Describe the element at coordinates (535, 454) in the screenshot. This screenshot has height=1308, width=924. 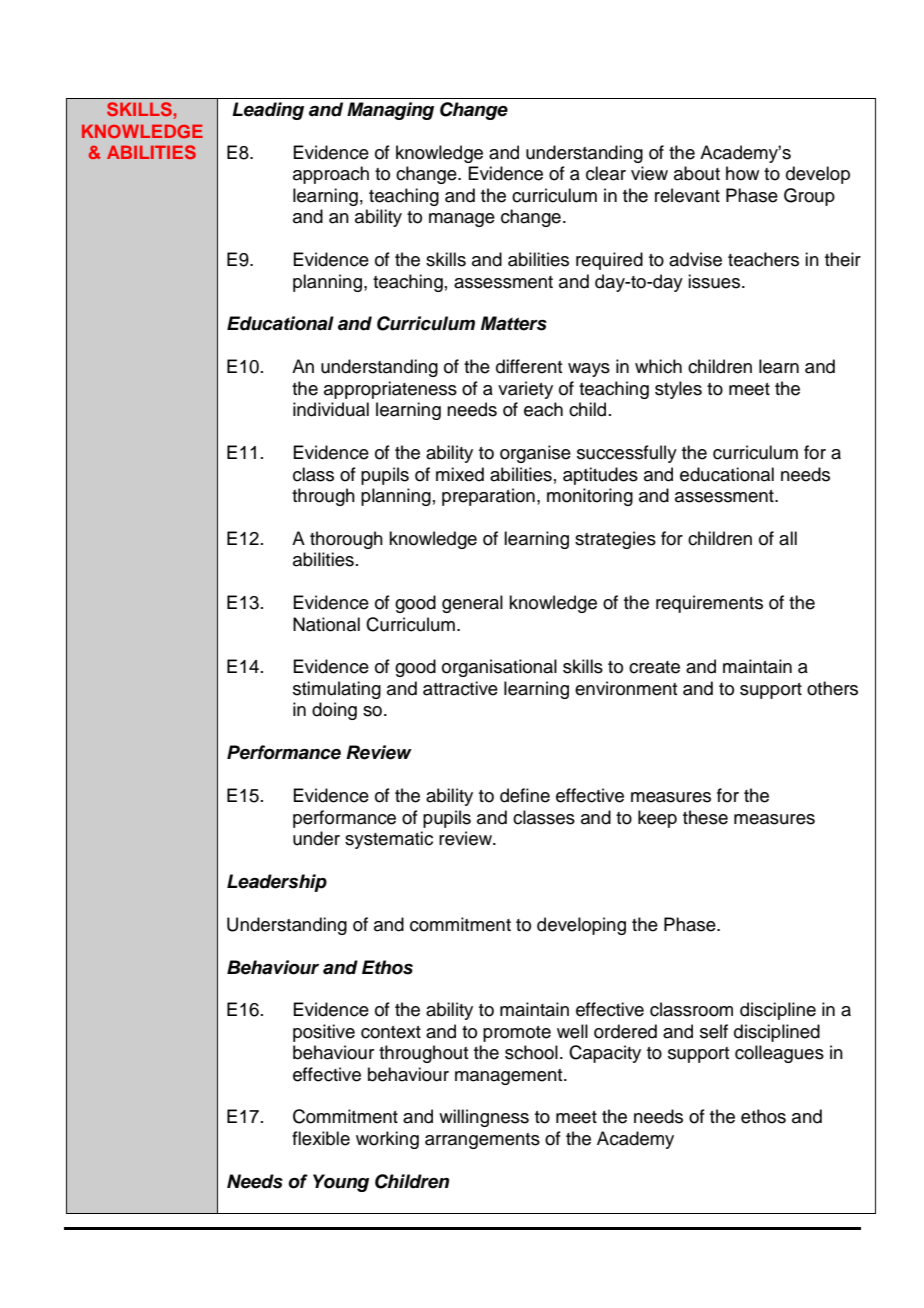
I see `organise` at that location.
